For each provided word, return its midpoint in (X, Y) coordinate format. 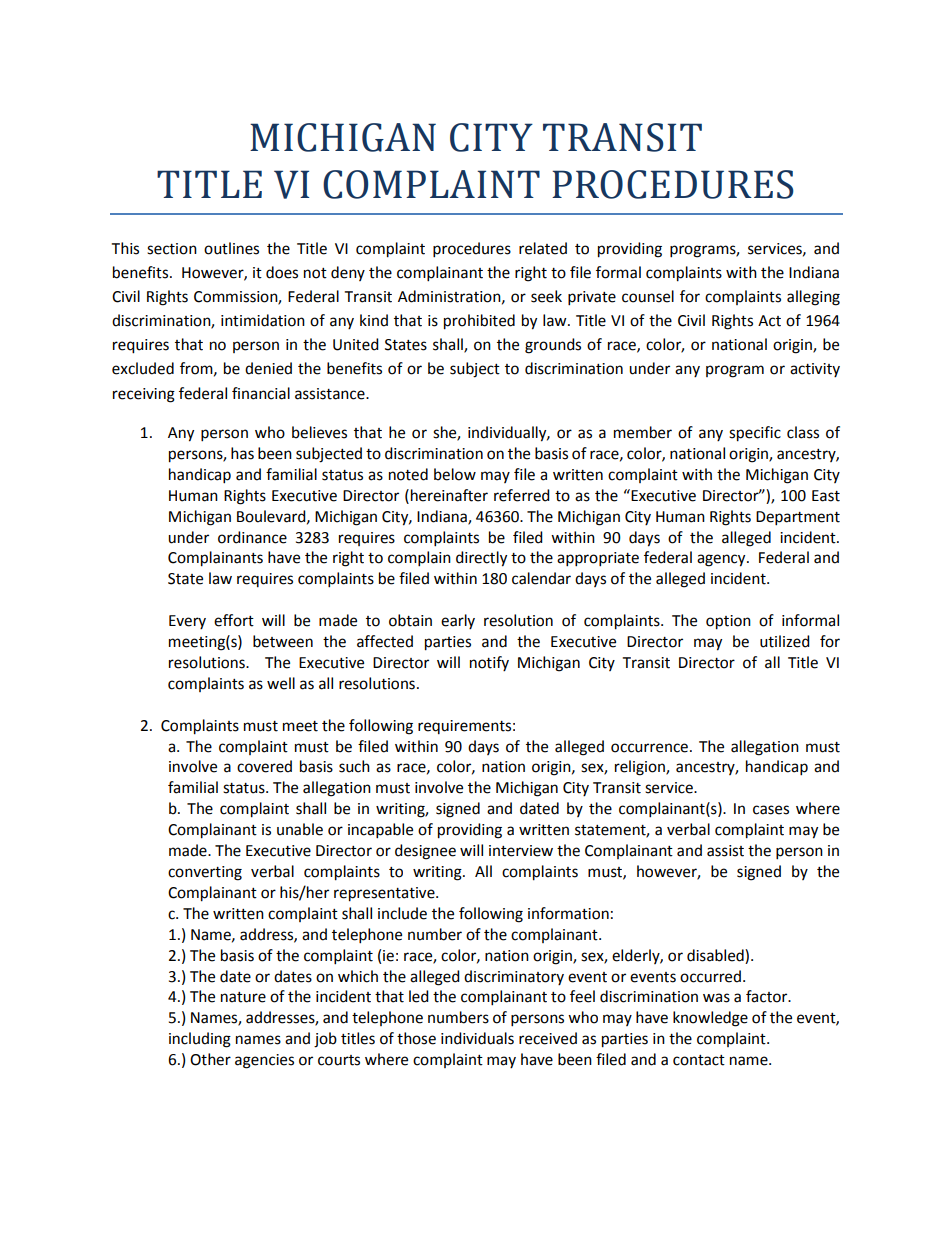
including (200, 1040)
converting (205, 873)
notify (489, 663)
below (455, 474)
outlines (231, 248)
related (543, 248)
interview (521, 851)
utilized (785, 641)
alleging (813, 298)
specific (755, 434)
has (242, 453)
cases (771, 810)
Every (187, 622)
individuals (477, 1038)
